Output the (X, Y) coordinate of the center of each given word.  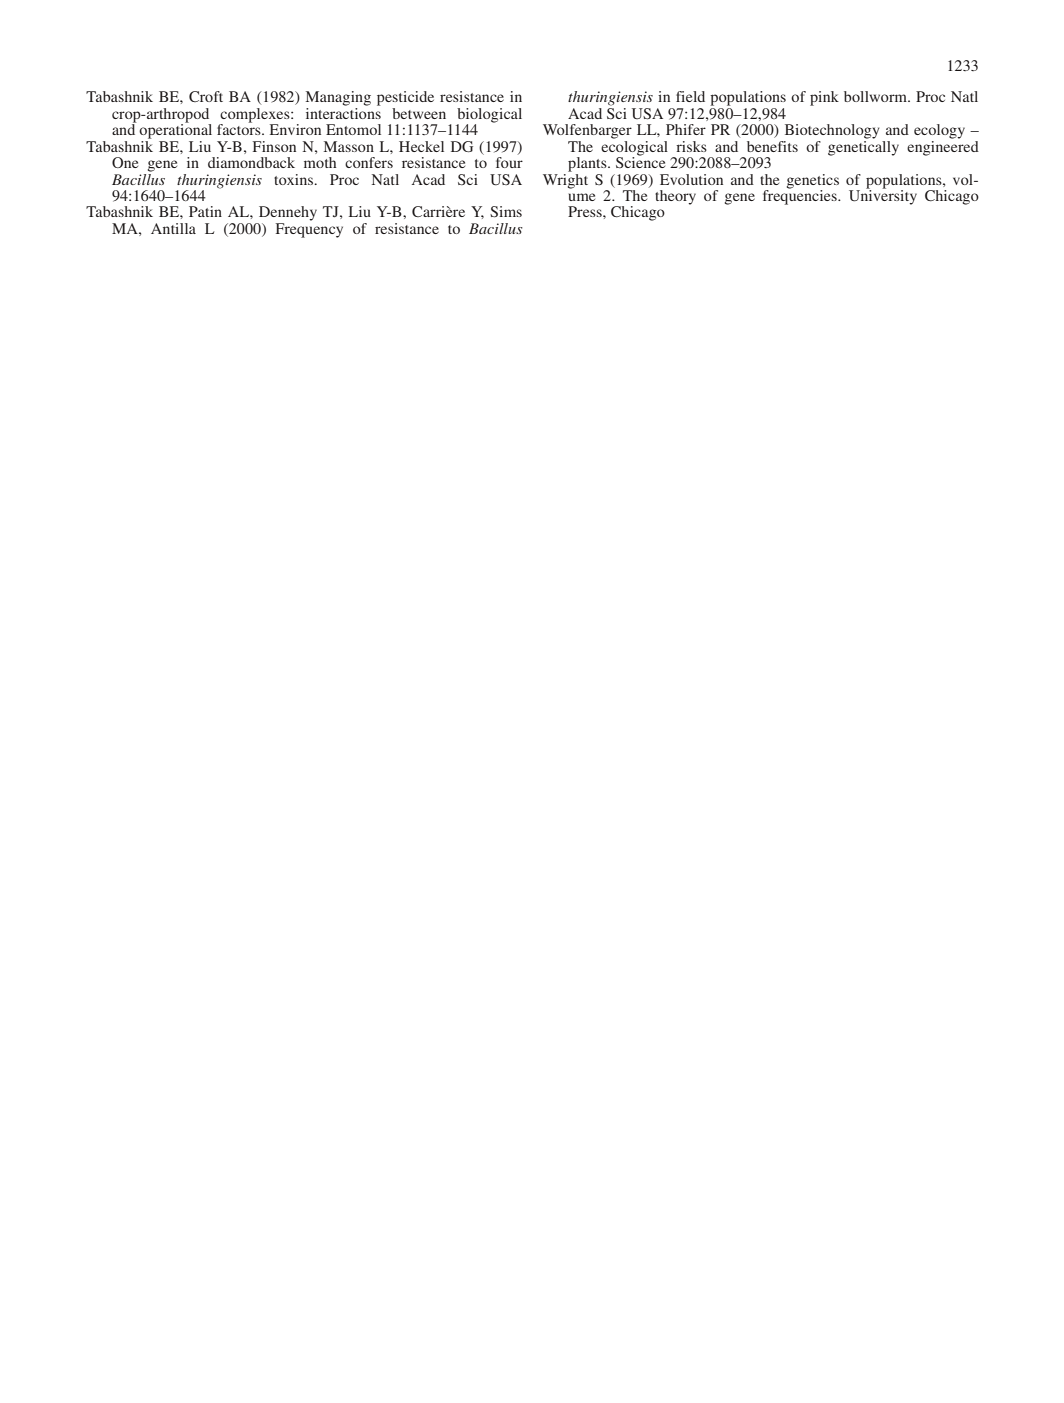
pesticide (405, 98)
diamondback (251, 162)
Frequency (309, 230)
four (509, 162)
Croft (206, 96)
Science (640, 161)
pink (824, 98)
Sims (506, 212)
